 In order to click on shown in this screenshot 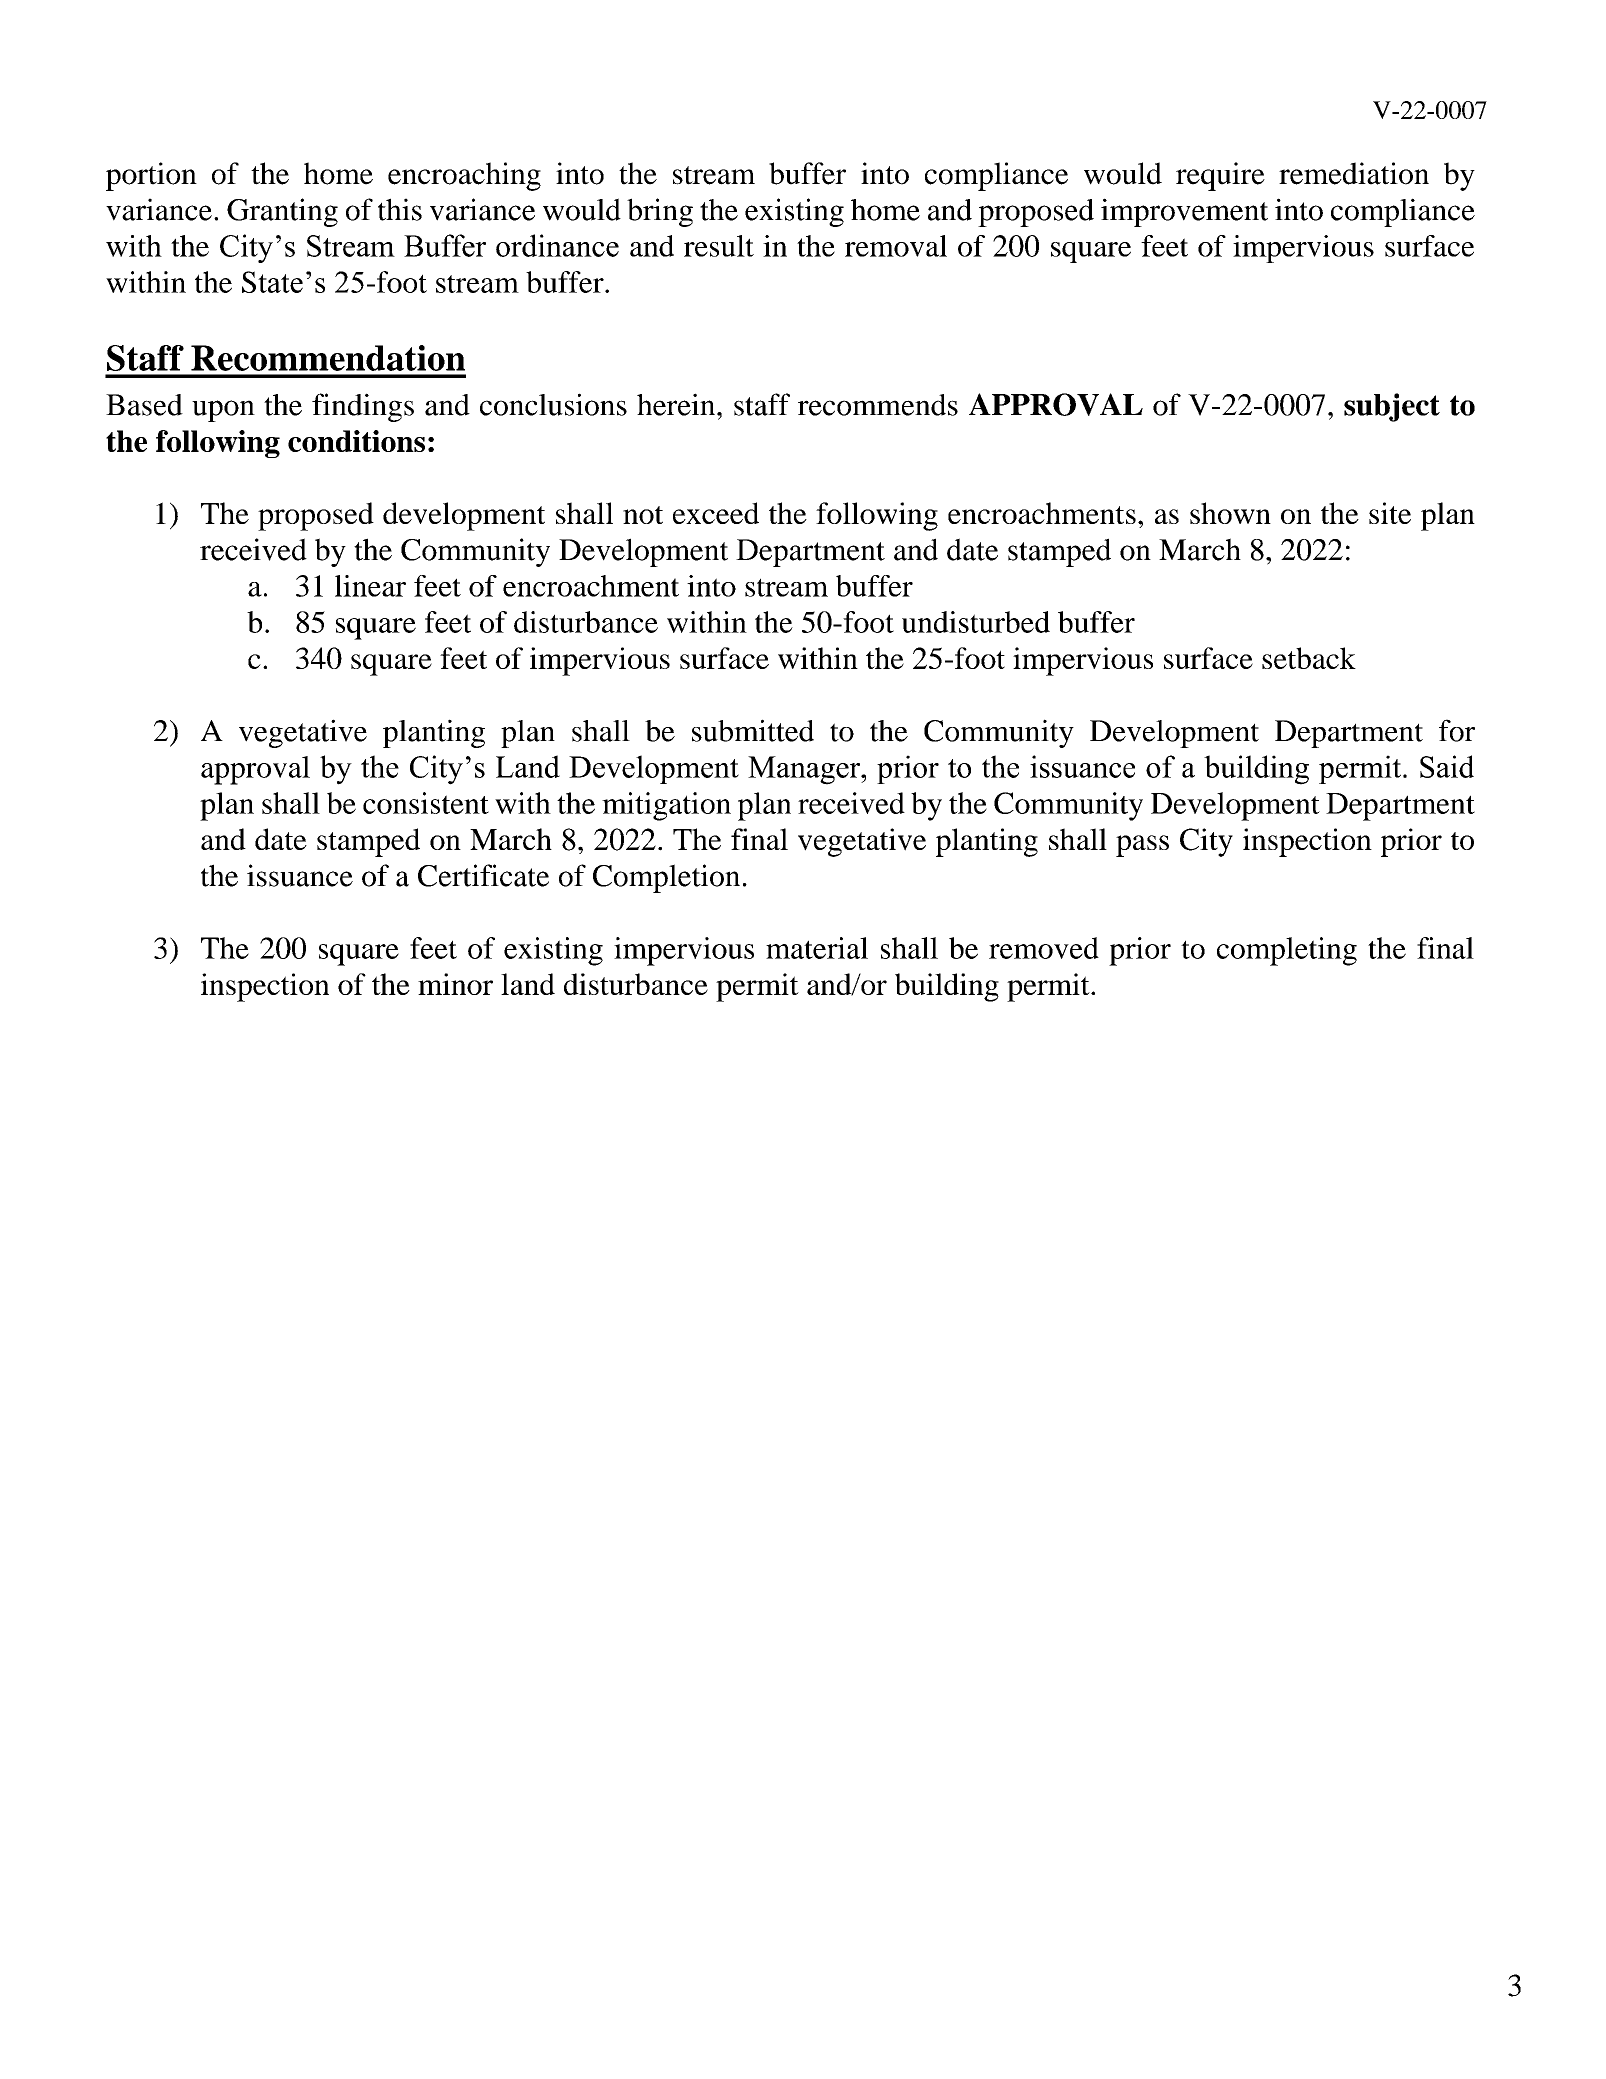, I will do `click(1230, 513)`.
